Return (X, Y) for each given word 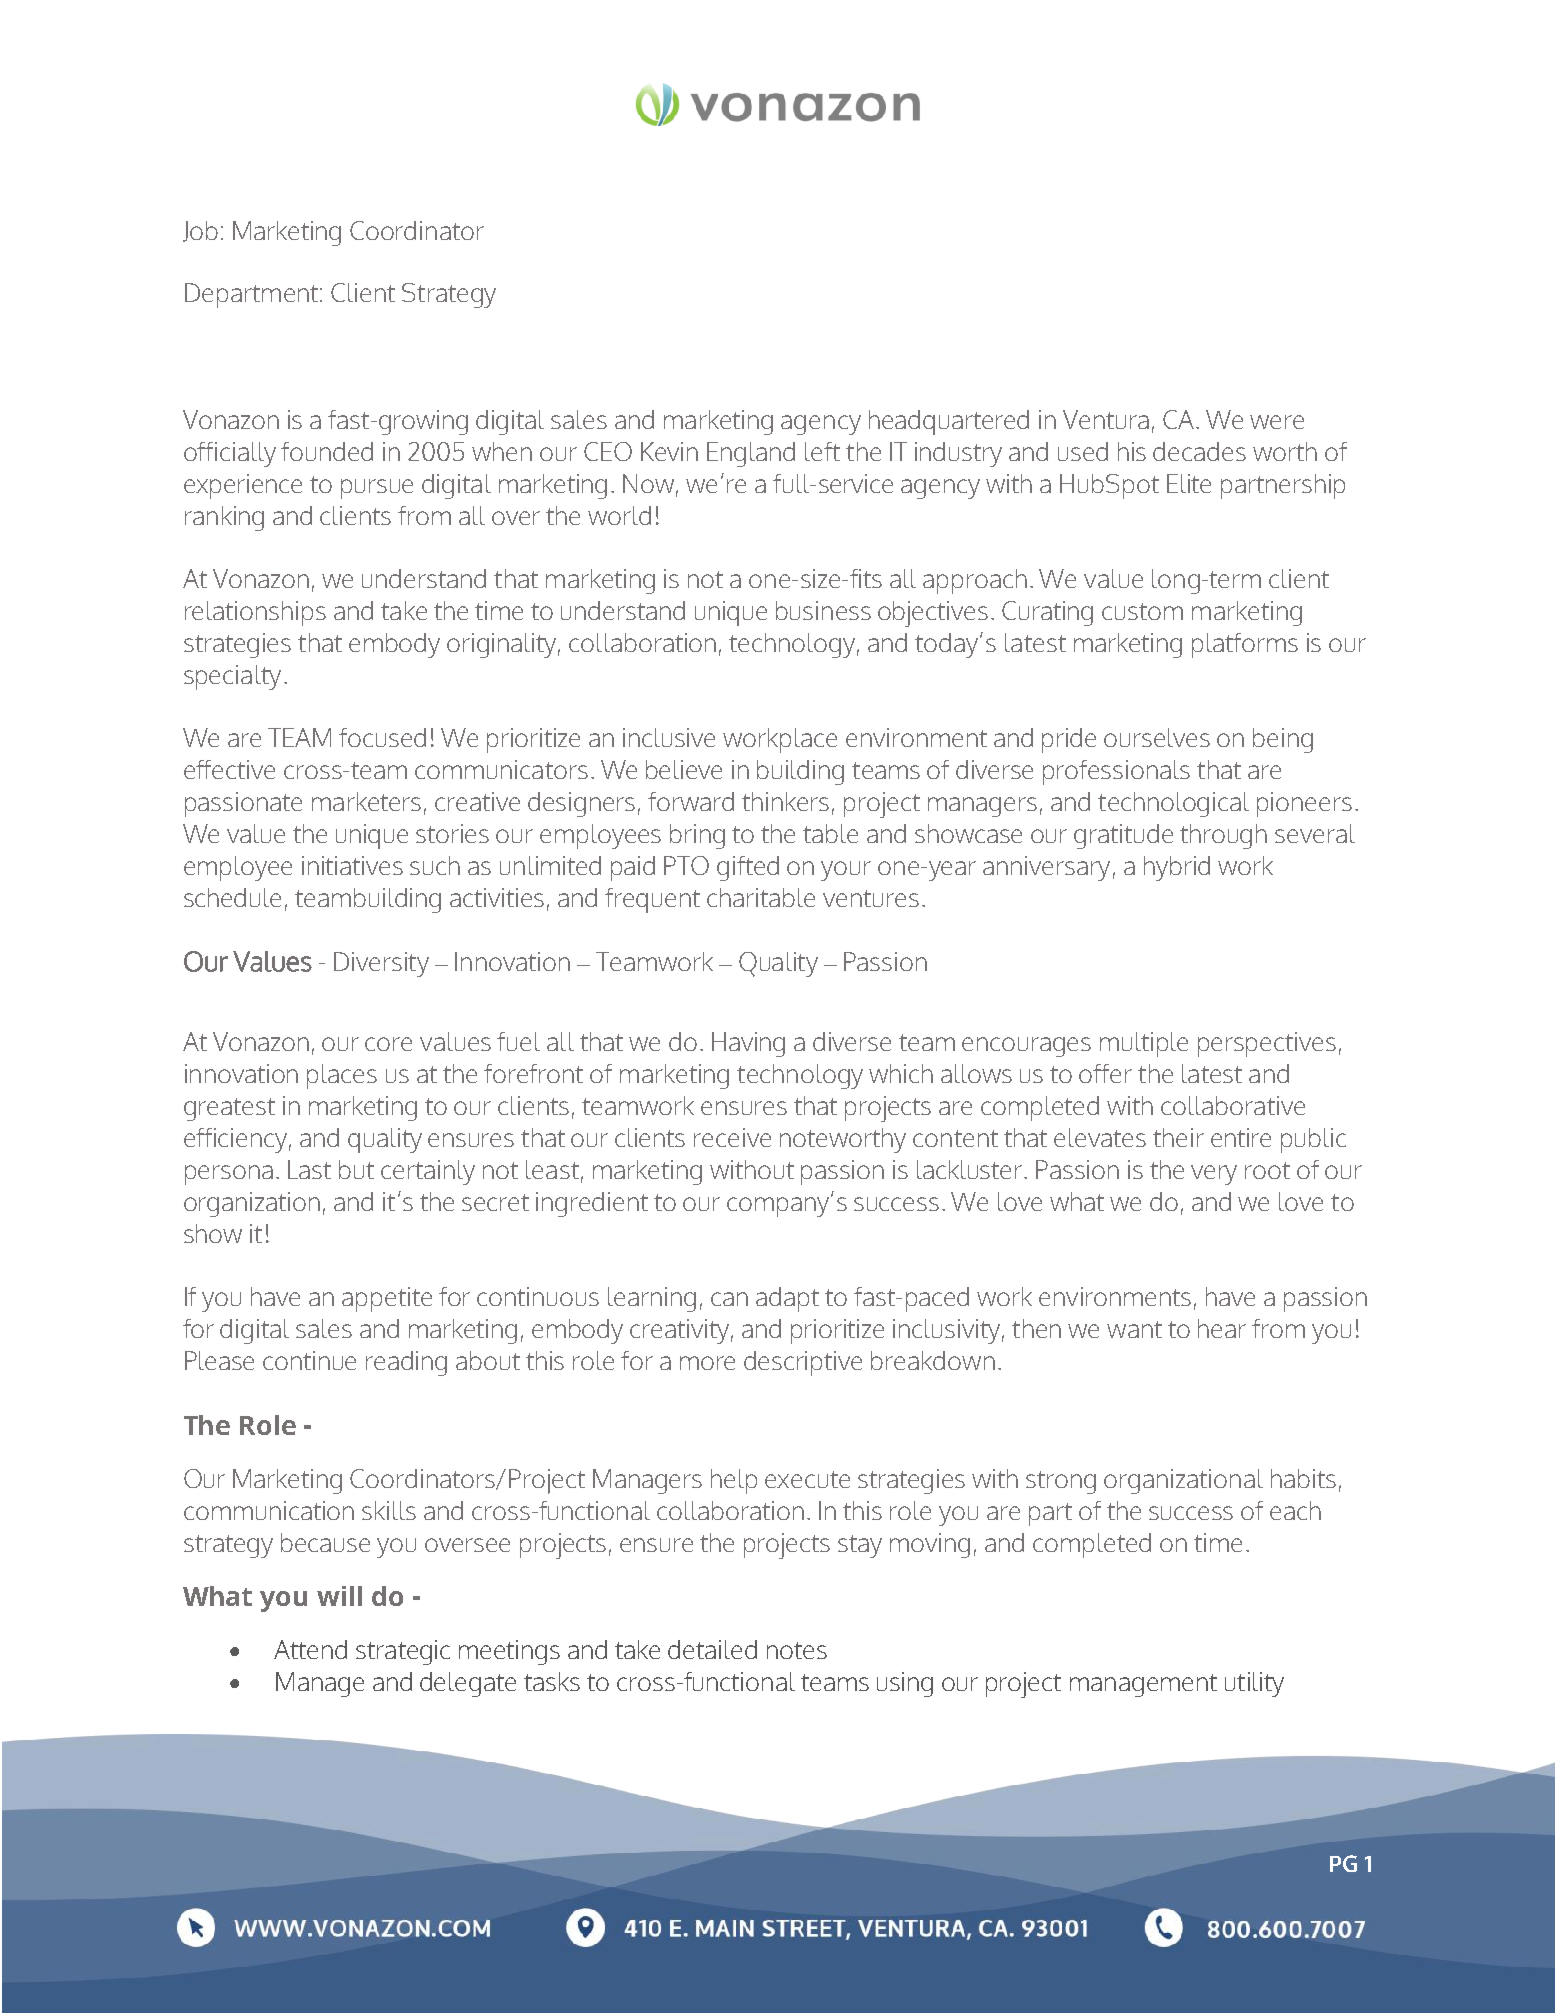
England (751, 454)
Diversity (381, 964)
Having (748, 1044)
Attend (310, 1649)
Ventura (1106, 419)
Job (200, 231)
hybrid (1177, 868)
